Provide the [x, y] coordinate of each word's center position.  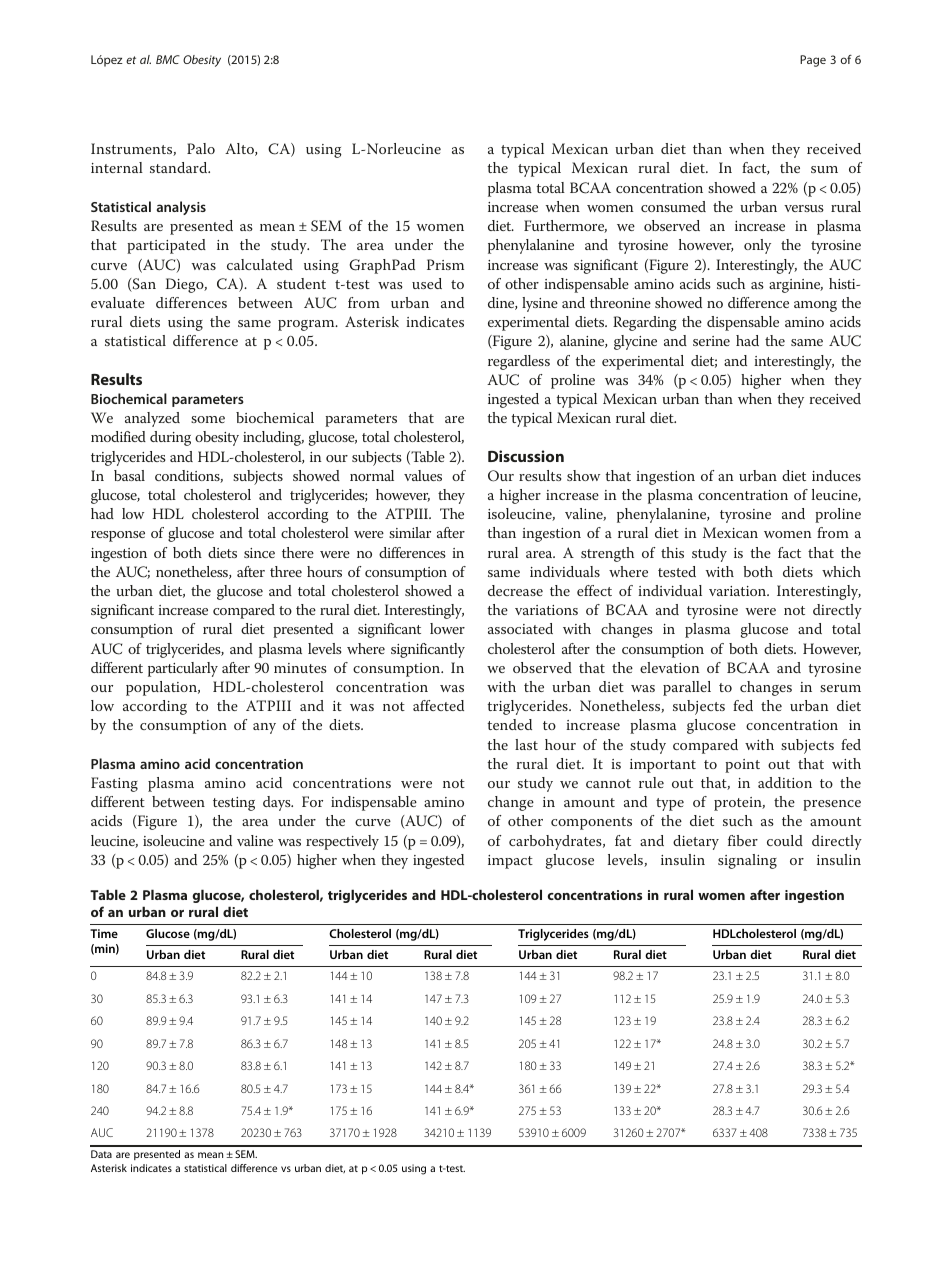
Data [101, 1154]
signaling [747, 861]
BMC [168, 59]
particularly [183, 669]
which [841, 571]
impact [510, 862]
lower [447, 628]
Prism [445, 264]
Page [813, 61]
